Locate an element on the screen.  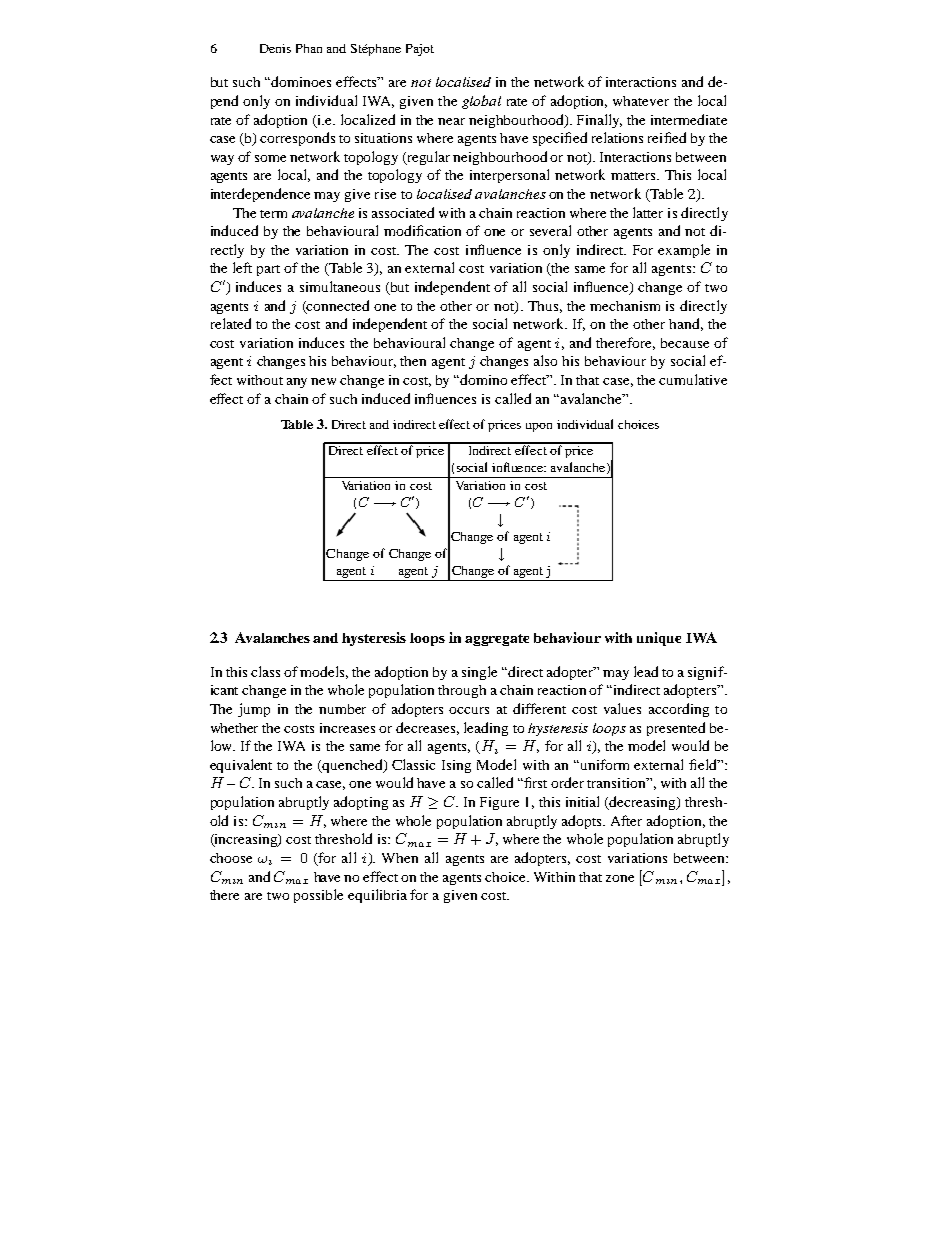
single is located at coordinates (479, 673).
